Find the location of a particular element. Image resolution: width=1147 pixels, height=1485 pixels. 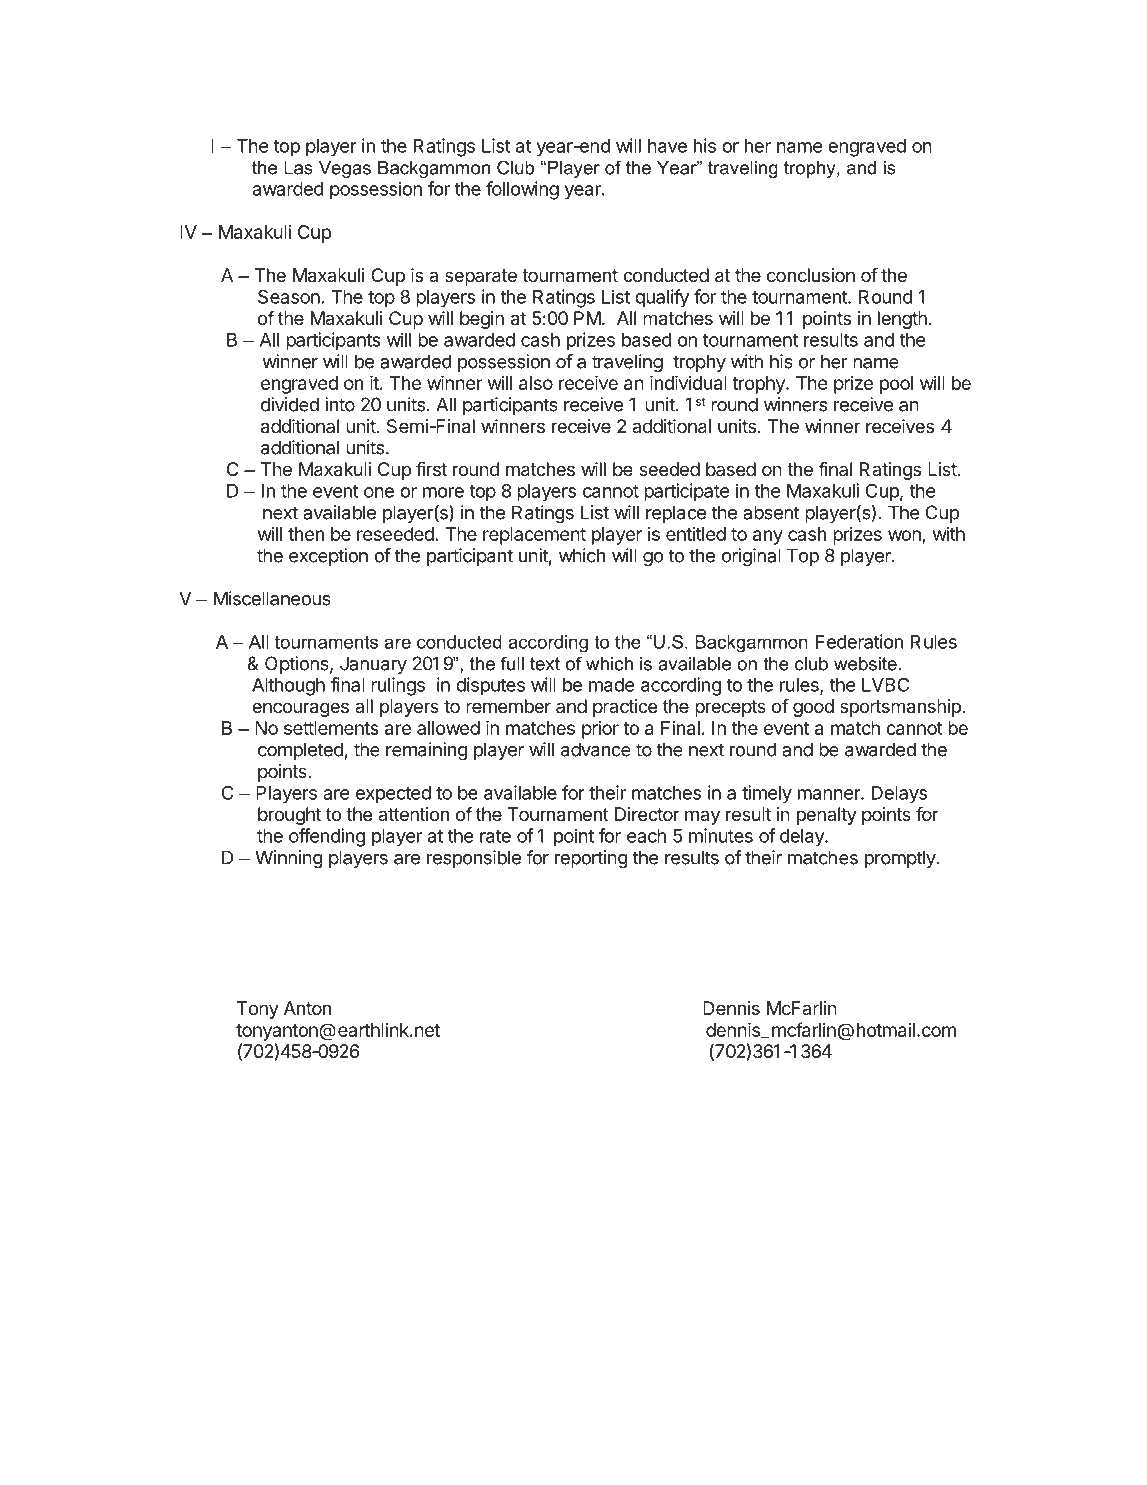

reporting is located at coordinates (591, 859).
